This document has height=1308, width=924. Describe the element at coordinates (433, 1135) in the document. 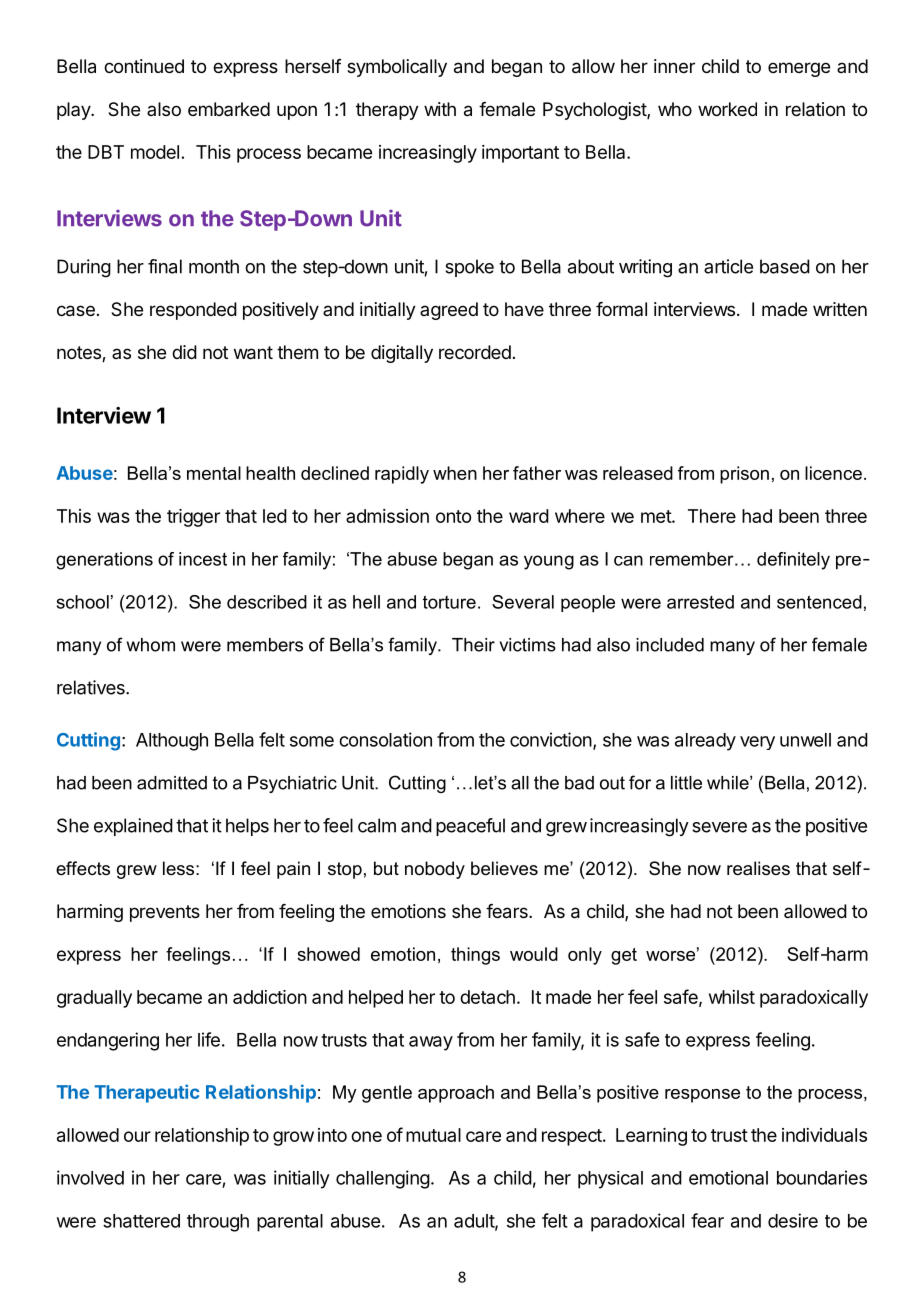

I see `mutual` at that location.
